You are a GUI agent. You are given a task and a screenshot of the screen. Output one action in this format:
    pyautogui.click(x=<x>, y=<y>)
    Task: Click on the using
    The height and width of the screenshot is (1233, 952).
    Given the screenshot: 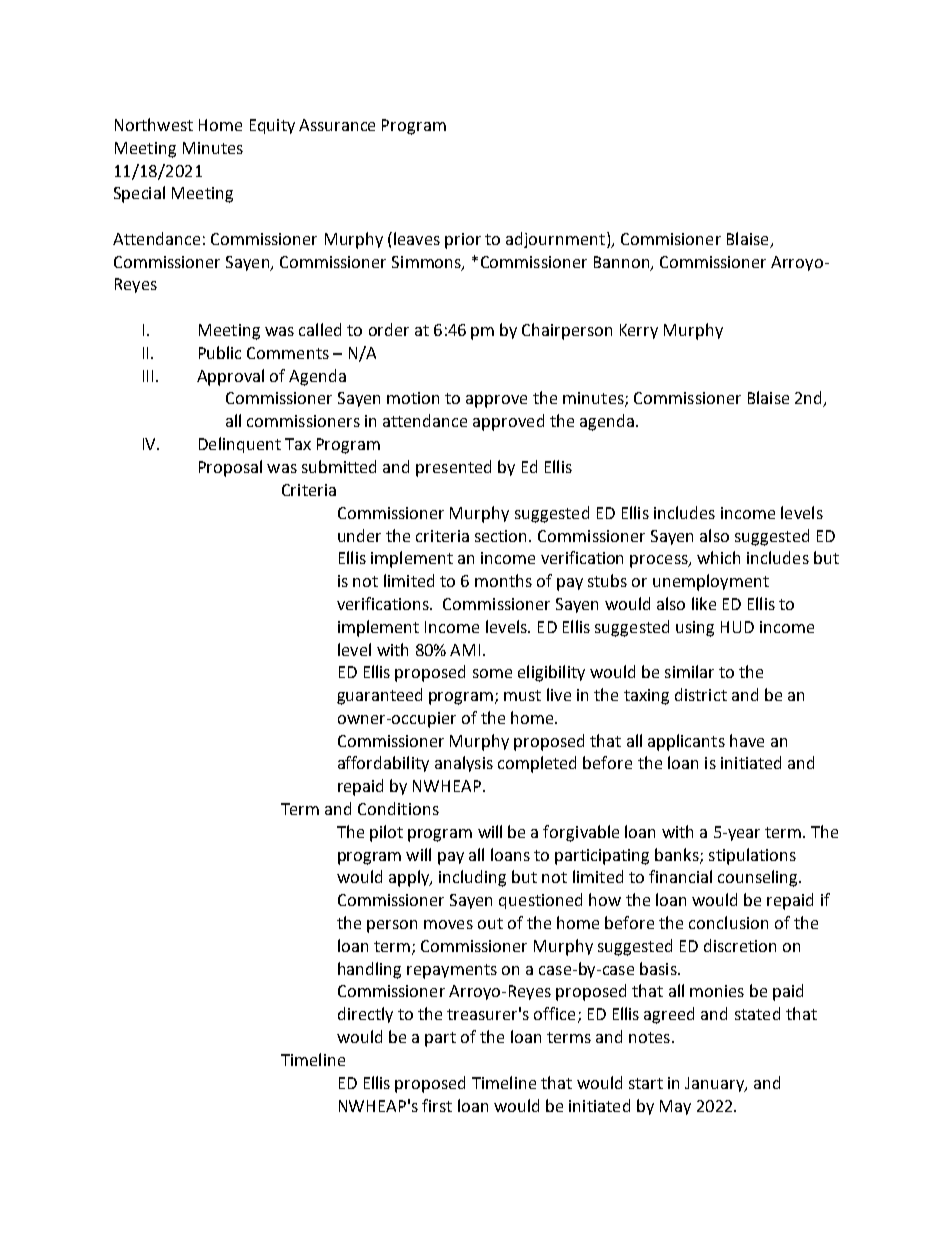 What is the action you would take?
    pyautogui.click(x=695, y=629)
